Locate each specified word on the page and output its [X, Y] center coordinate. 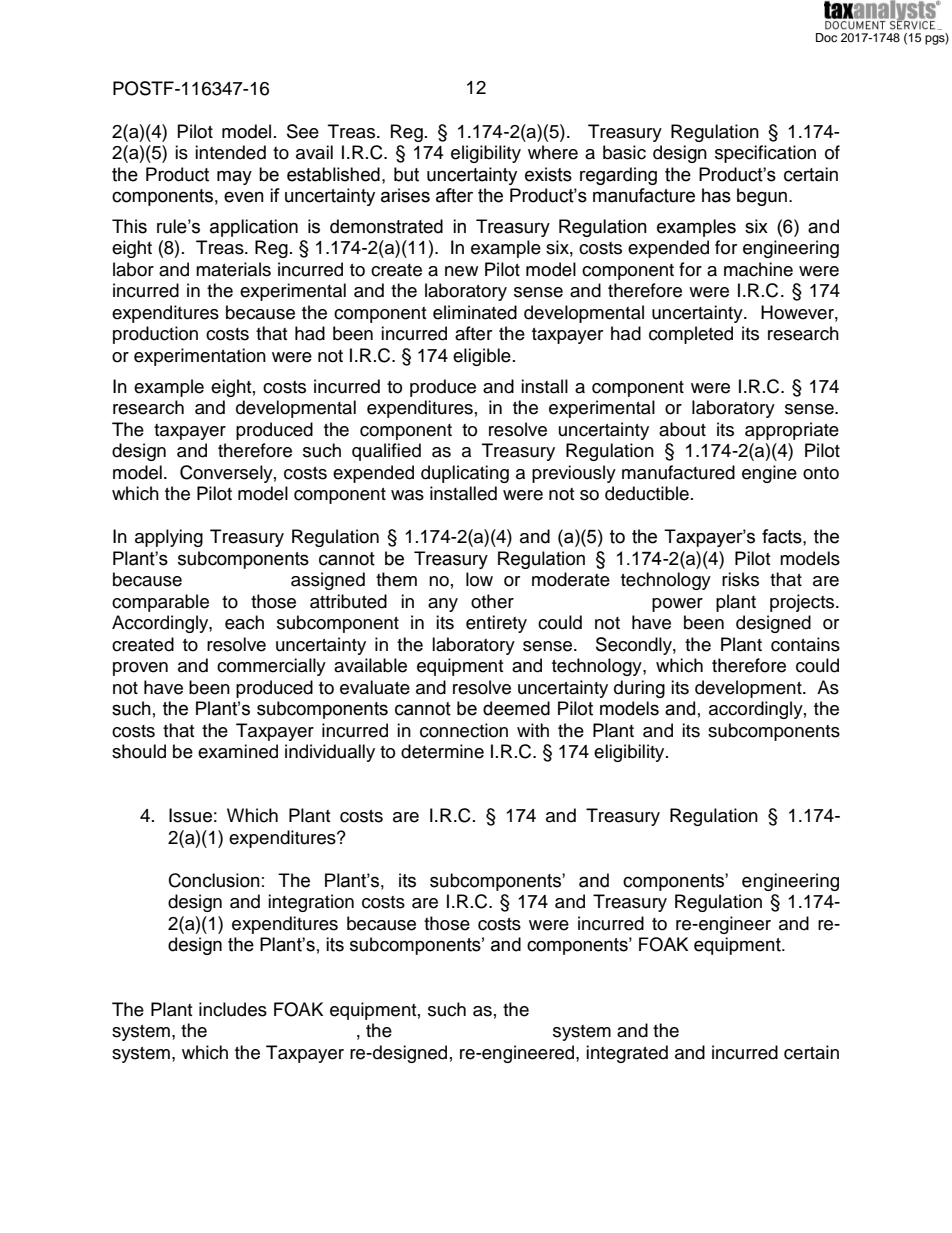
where [553, 152]
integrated [627, 1054]
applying [169, 538]
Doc [826, 37]
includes [233, 1009]
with [533, 730]
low [479, 579]
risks [740, 579]
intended [230, 152]
